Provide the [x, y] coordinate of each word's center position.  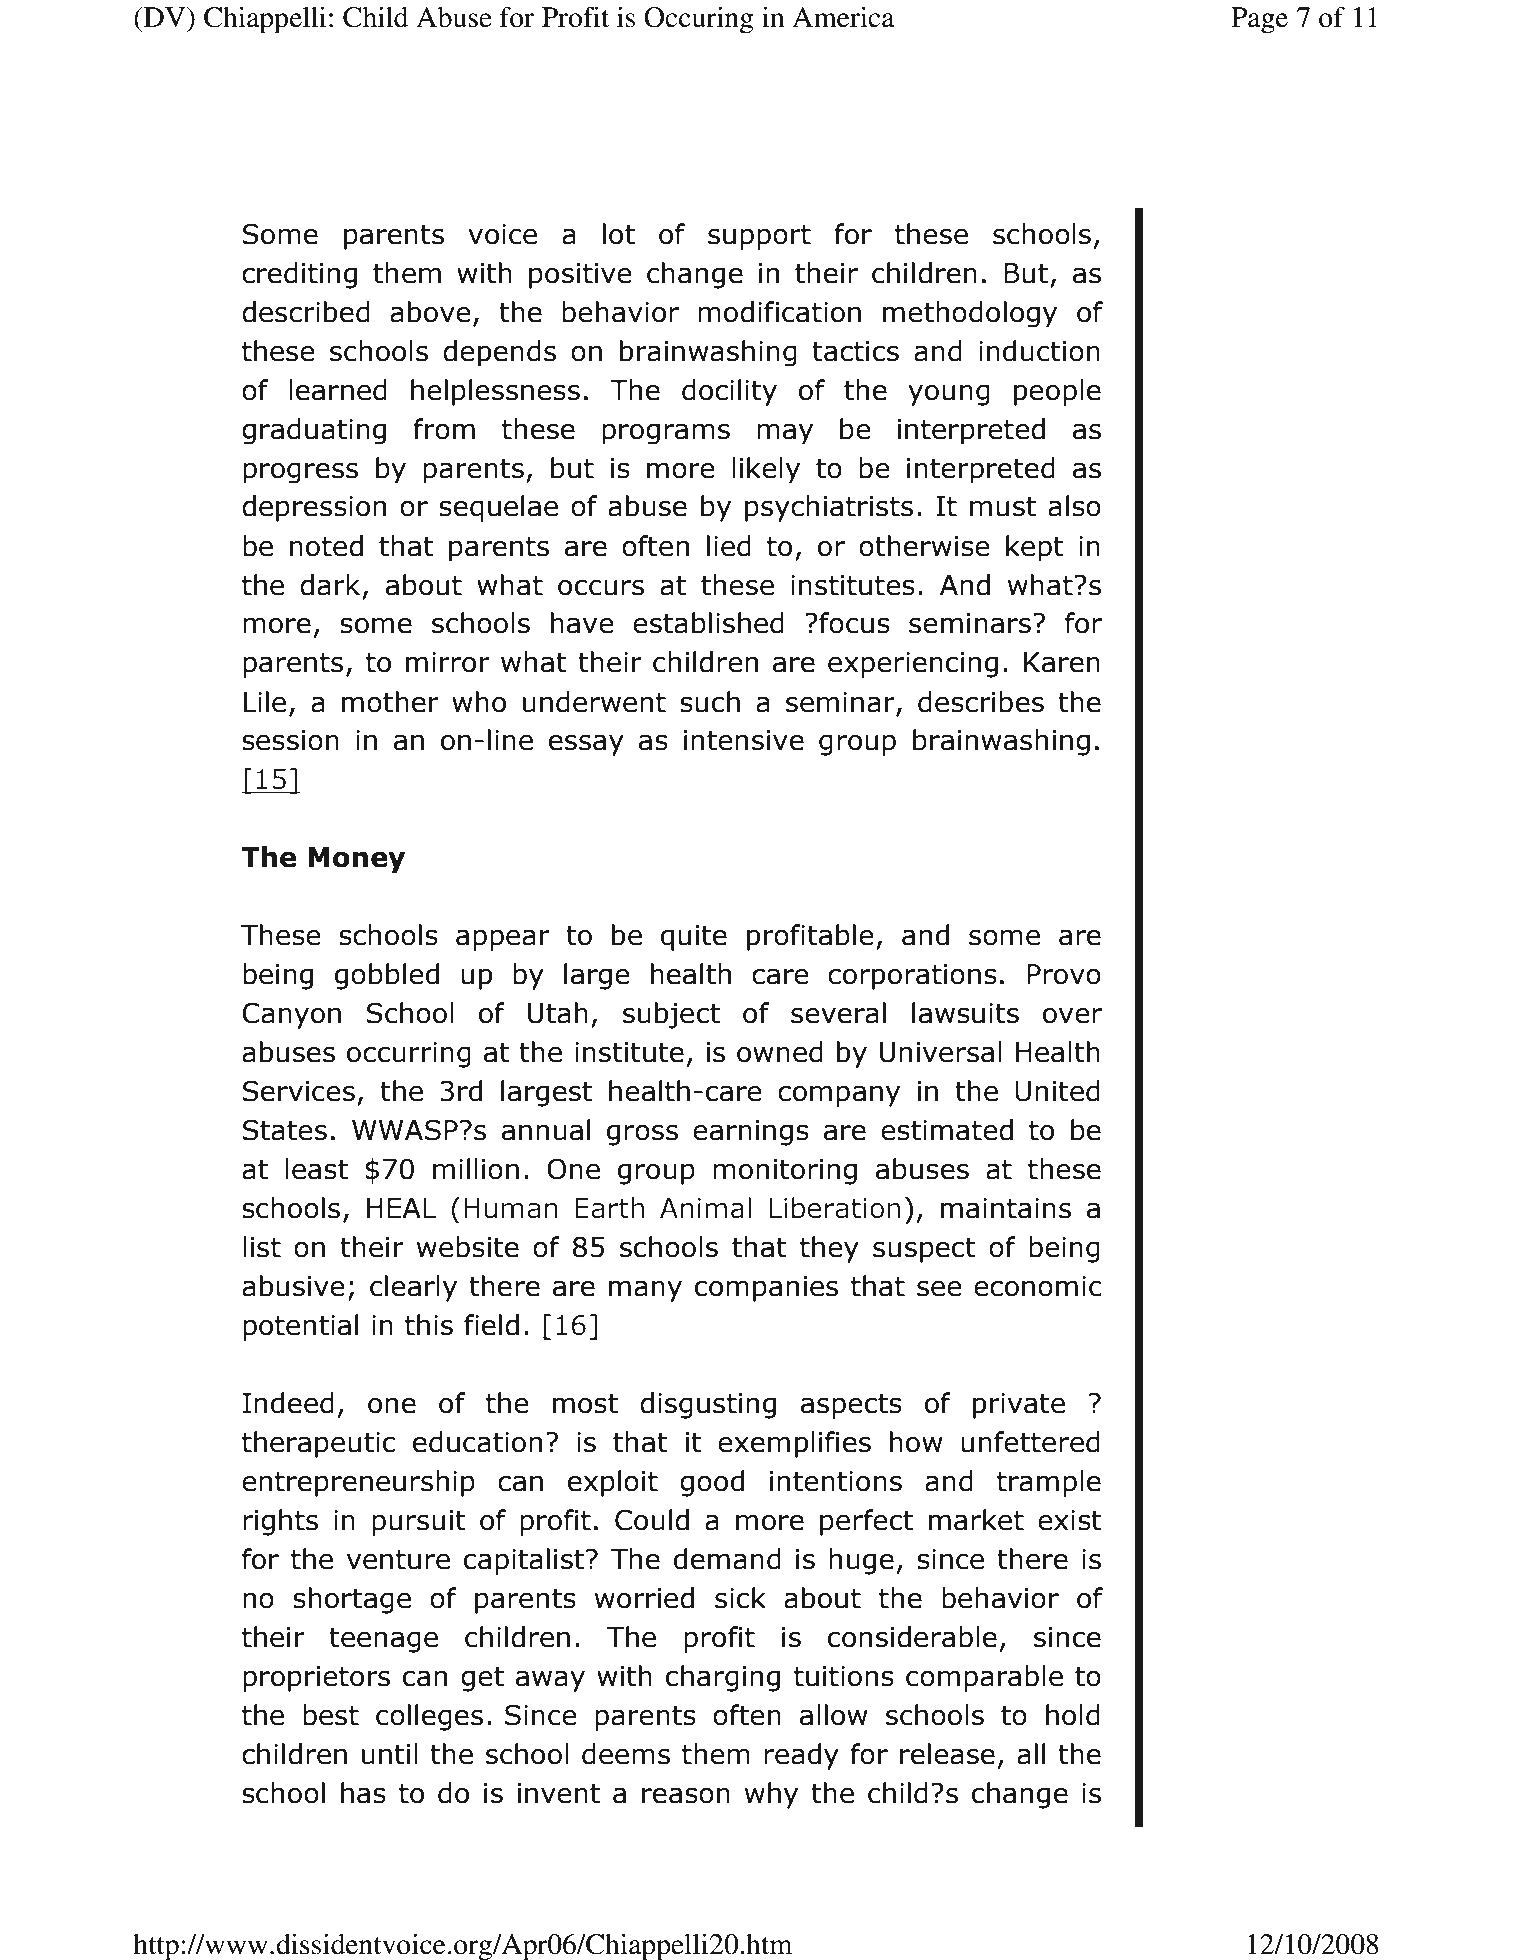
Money [356, 860]
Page [1259, 20]
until [390, 1754]
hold [1073, 1715]
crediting [299, 275]
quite [694, 938]
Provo [1064, 974]
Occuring [699, 20]
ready [801, 1756]
